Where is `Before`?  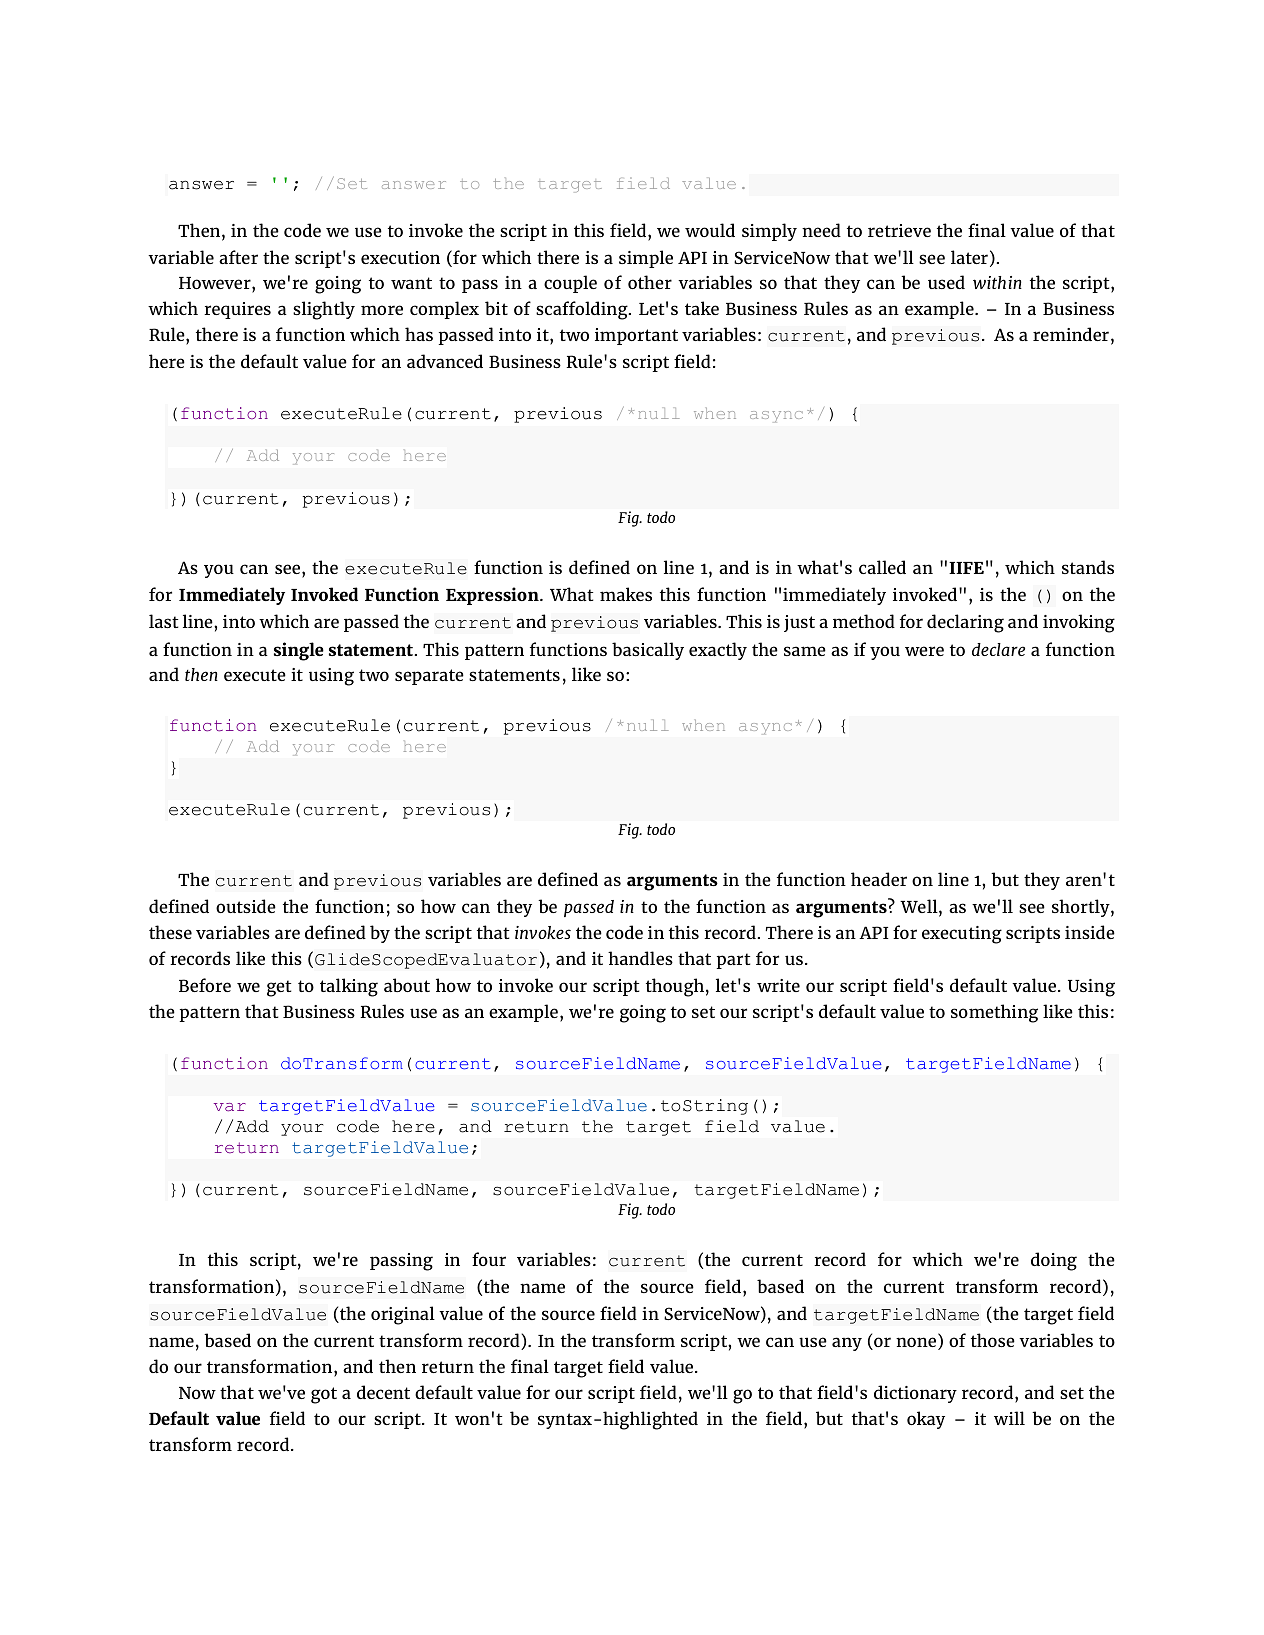
Before is located at coordinates (205, 985).
